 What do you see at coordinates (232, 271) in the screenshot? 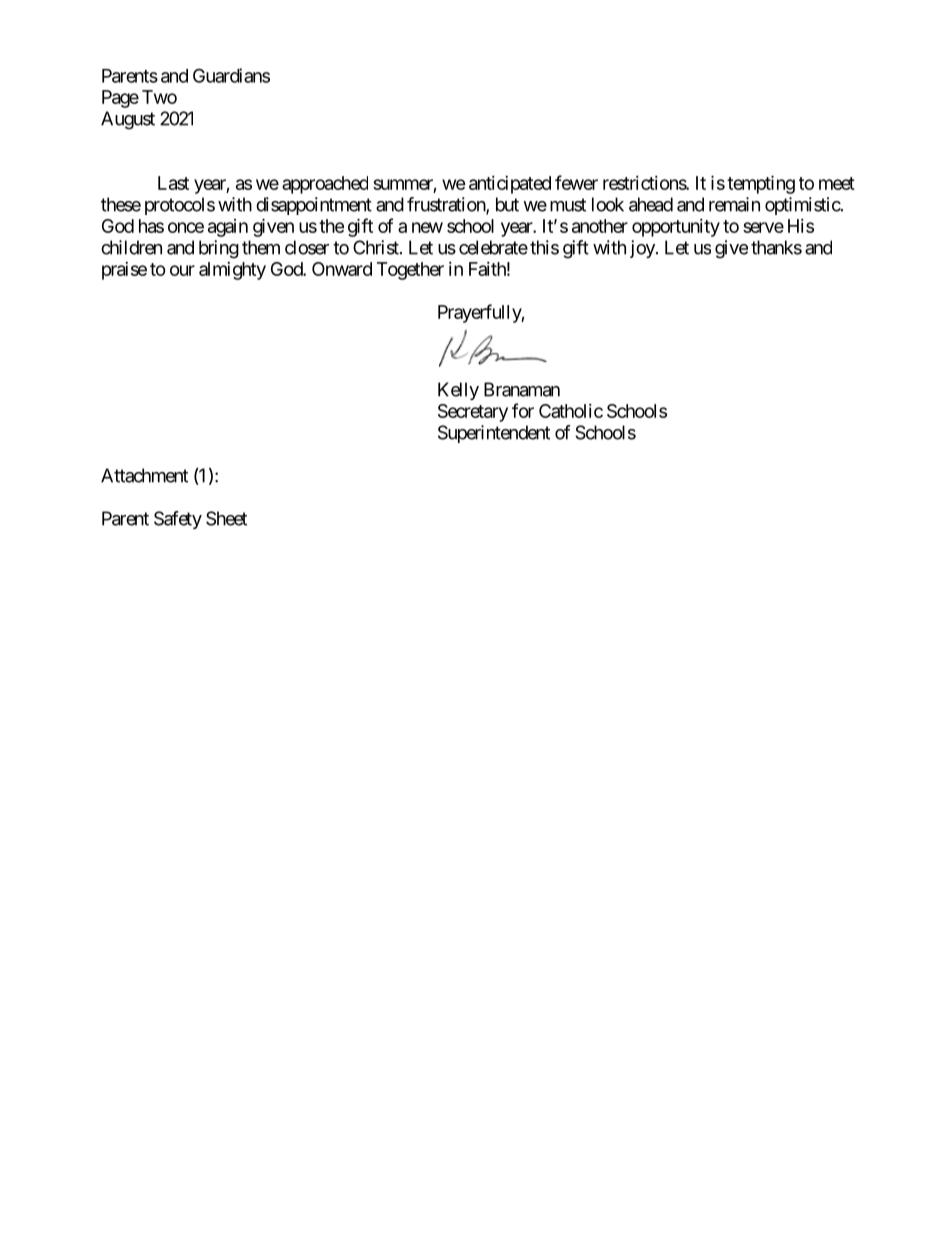
I see `almighty` at bounding box center [232, 271].
